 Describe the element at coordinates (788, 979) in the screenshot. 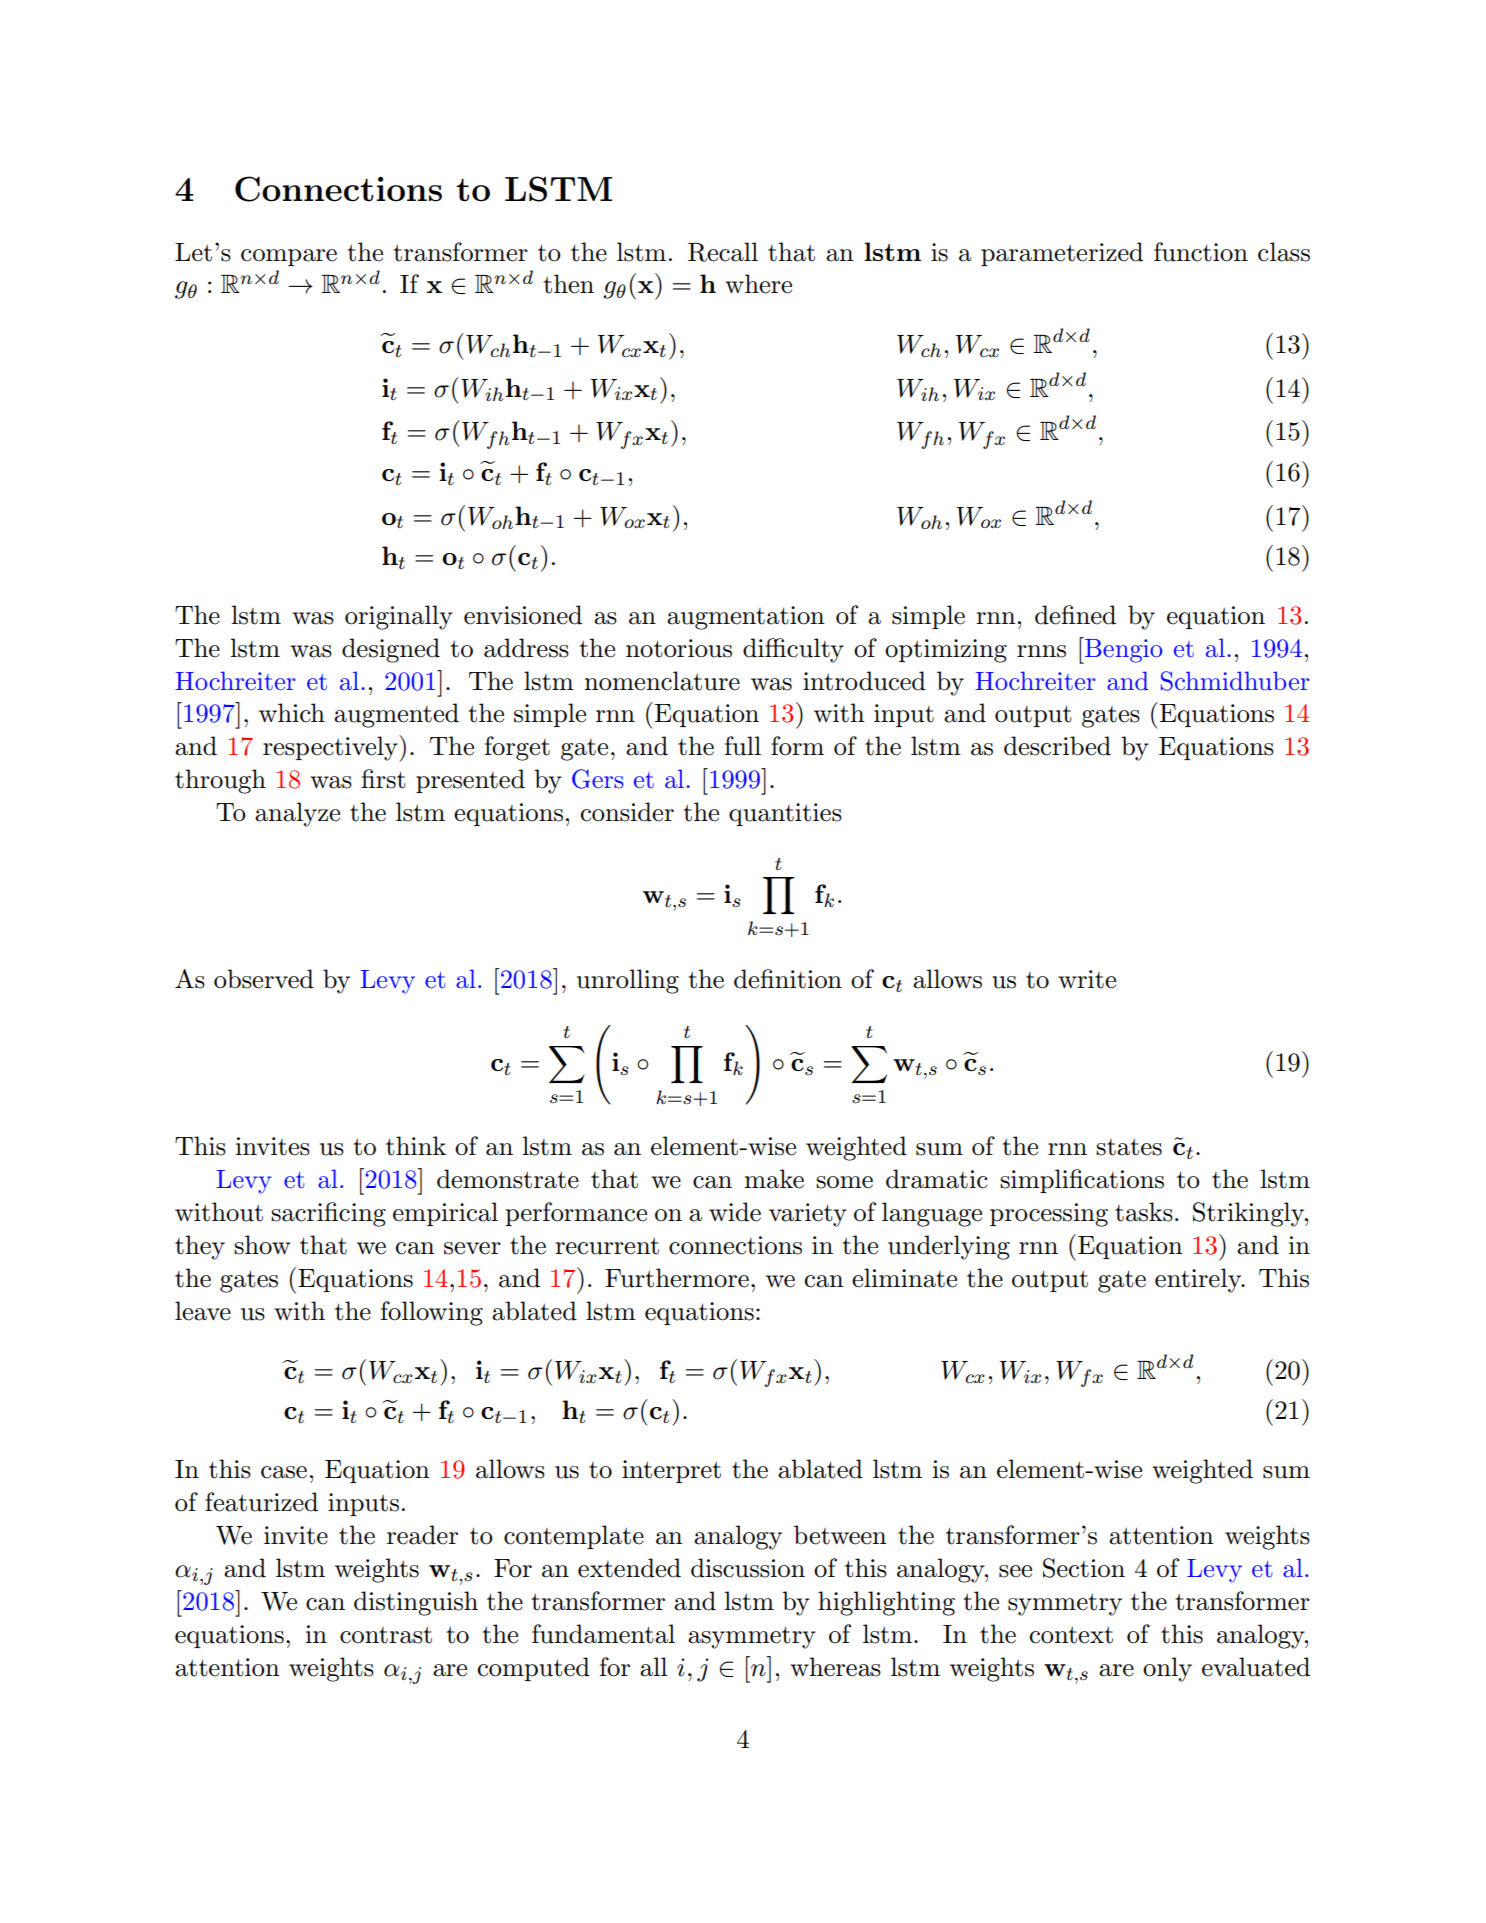

I see `definition` at that location.
